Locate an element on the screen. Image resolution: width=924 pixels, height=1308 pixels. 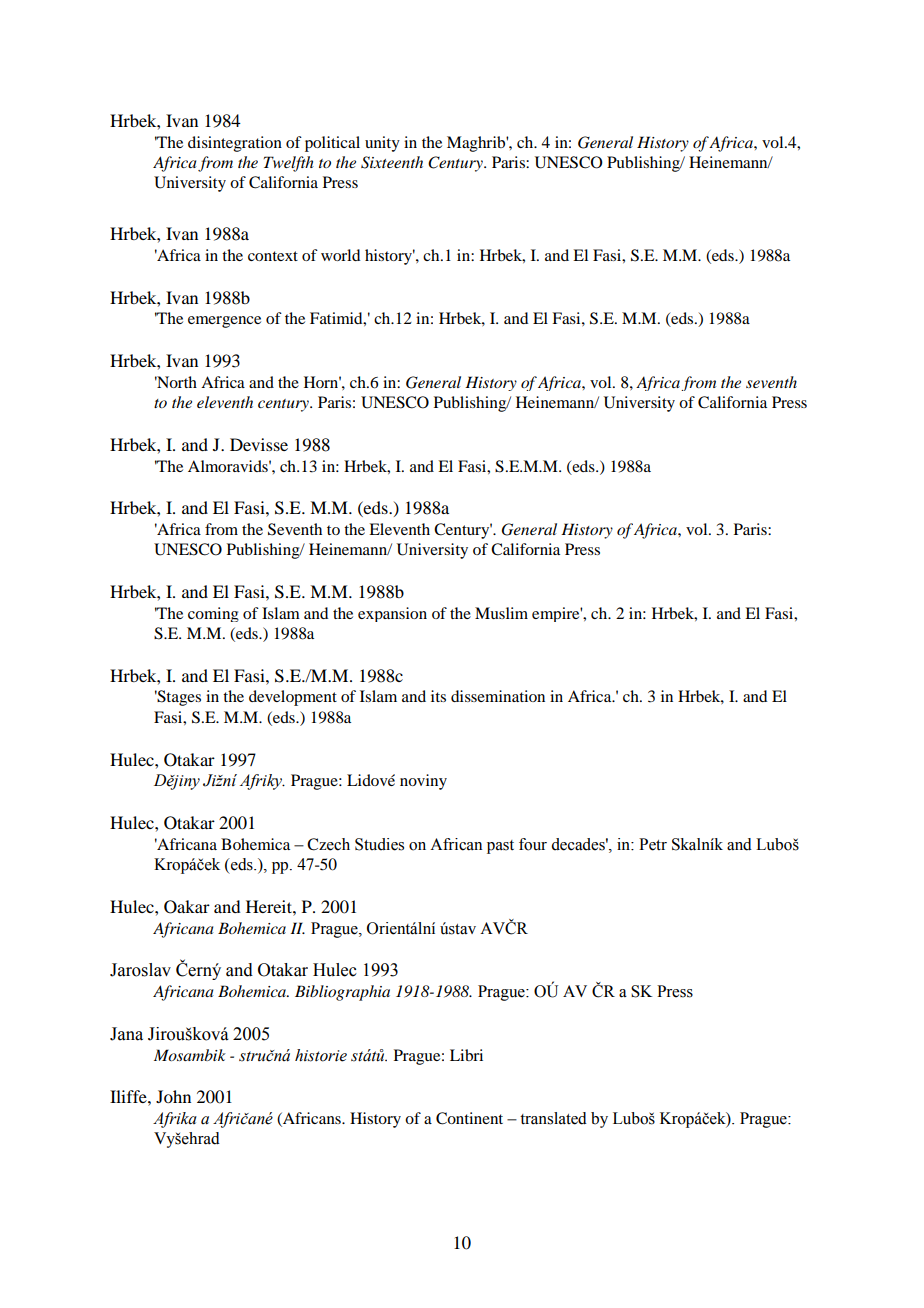
translated is located at coordinates (553, 1118).
